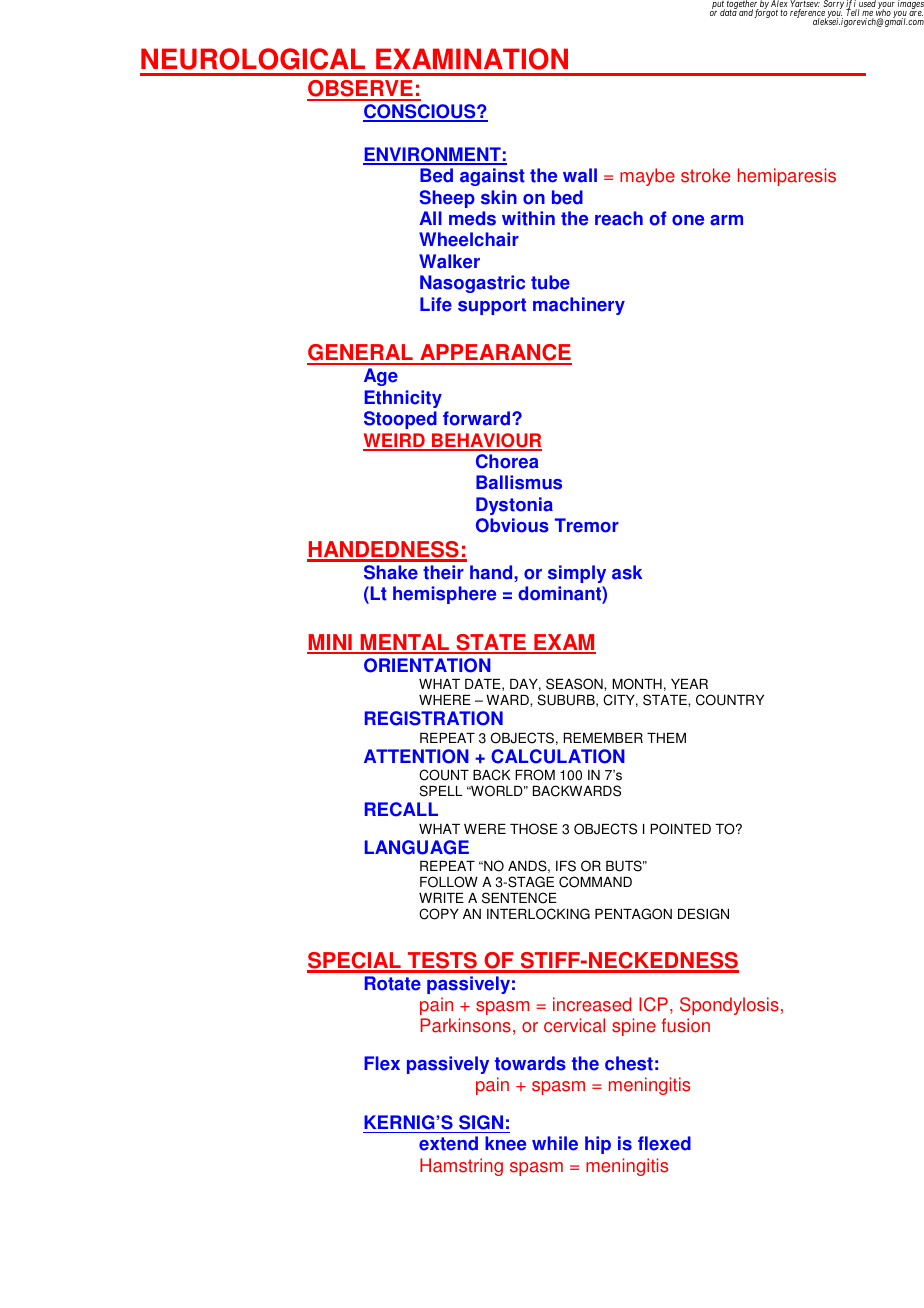  Describe the element at coordinates (436, 304) in the image. I see `Life` at that location.
